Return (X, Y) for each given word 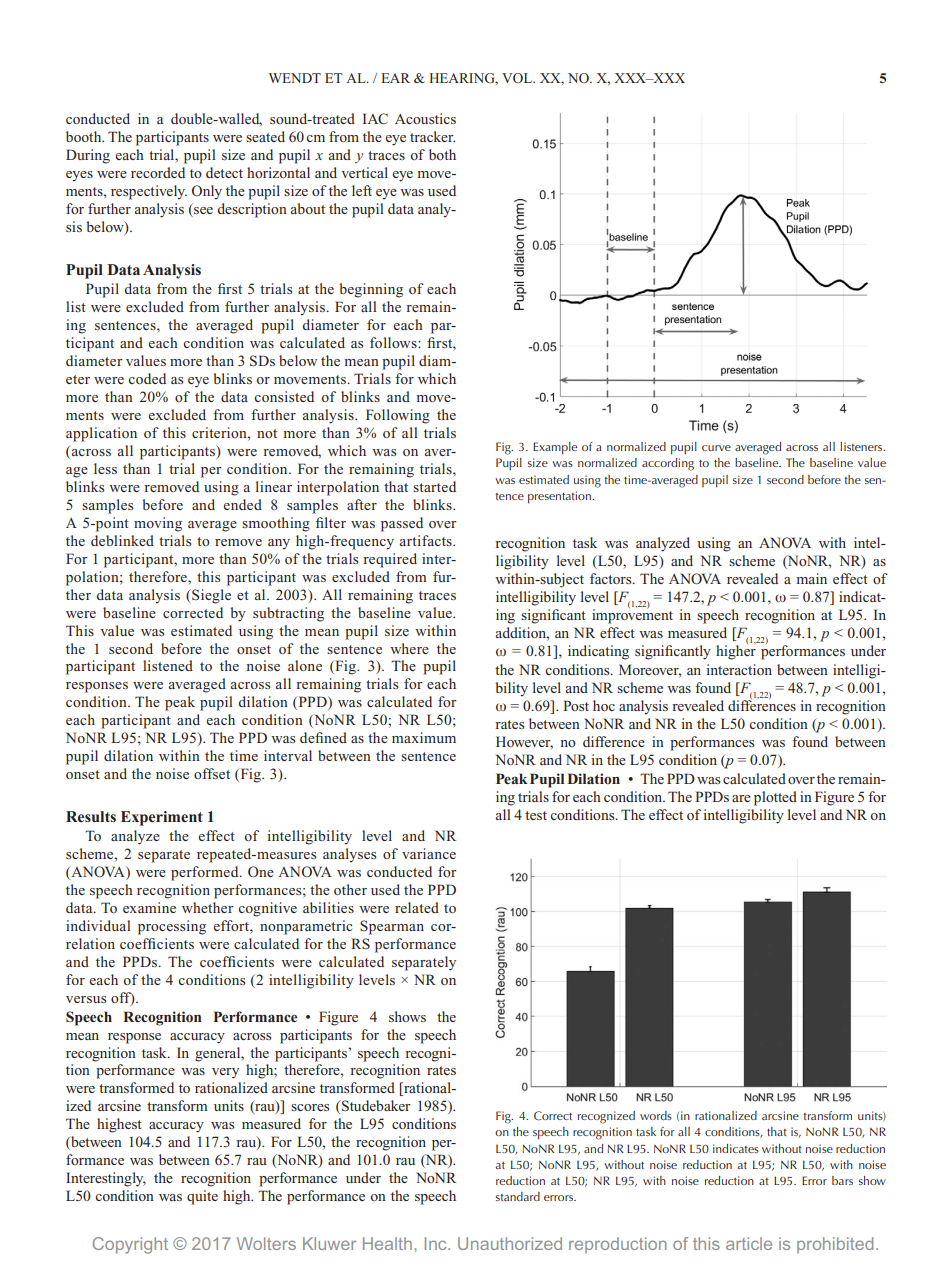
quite (202, 1197)
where (409, 648)
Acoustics (425, 118)
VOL (518, 78)
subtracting (288, 614)
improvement (632, 615)
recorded (158, 172)
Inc (437, 1243)
